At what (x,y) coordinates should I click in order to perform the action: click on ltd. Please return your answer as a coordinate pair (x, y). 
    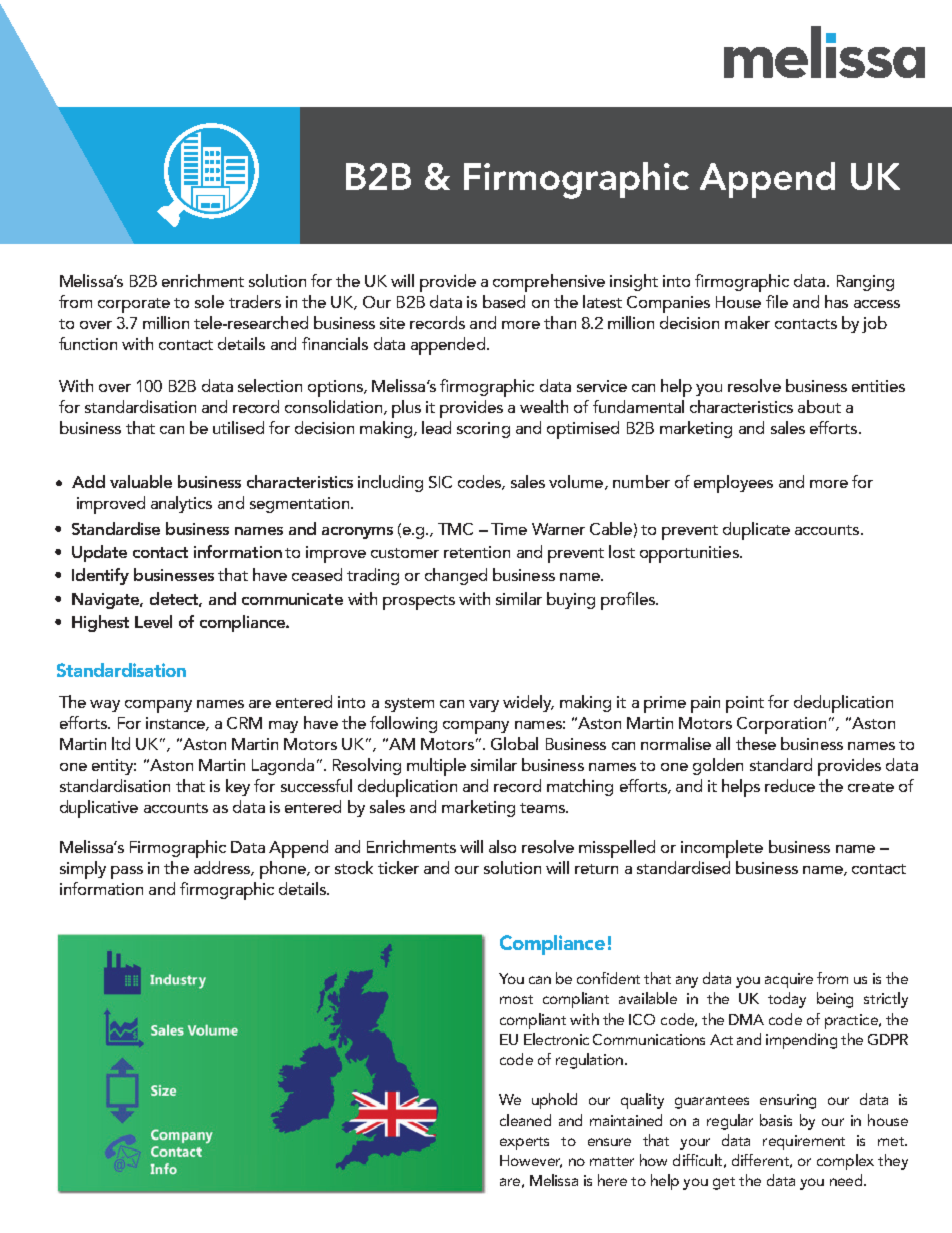
    Looking at the image, I should click on (121, 743).
